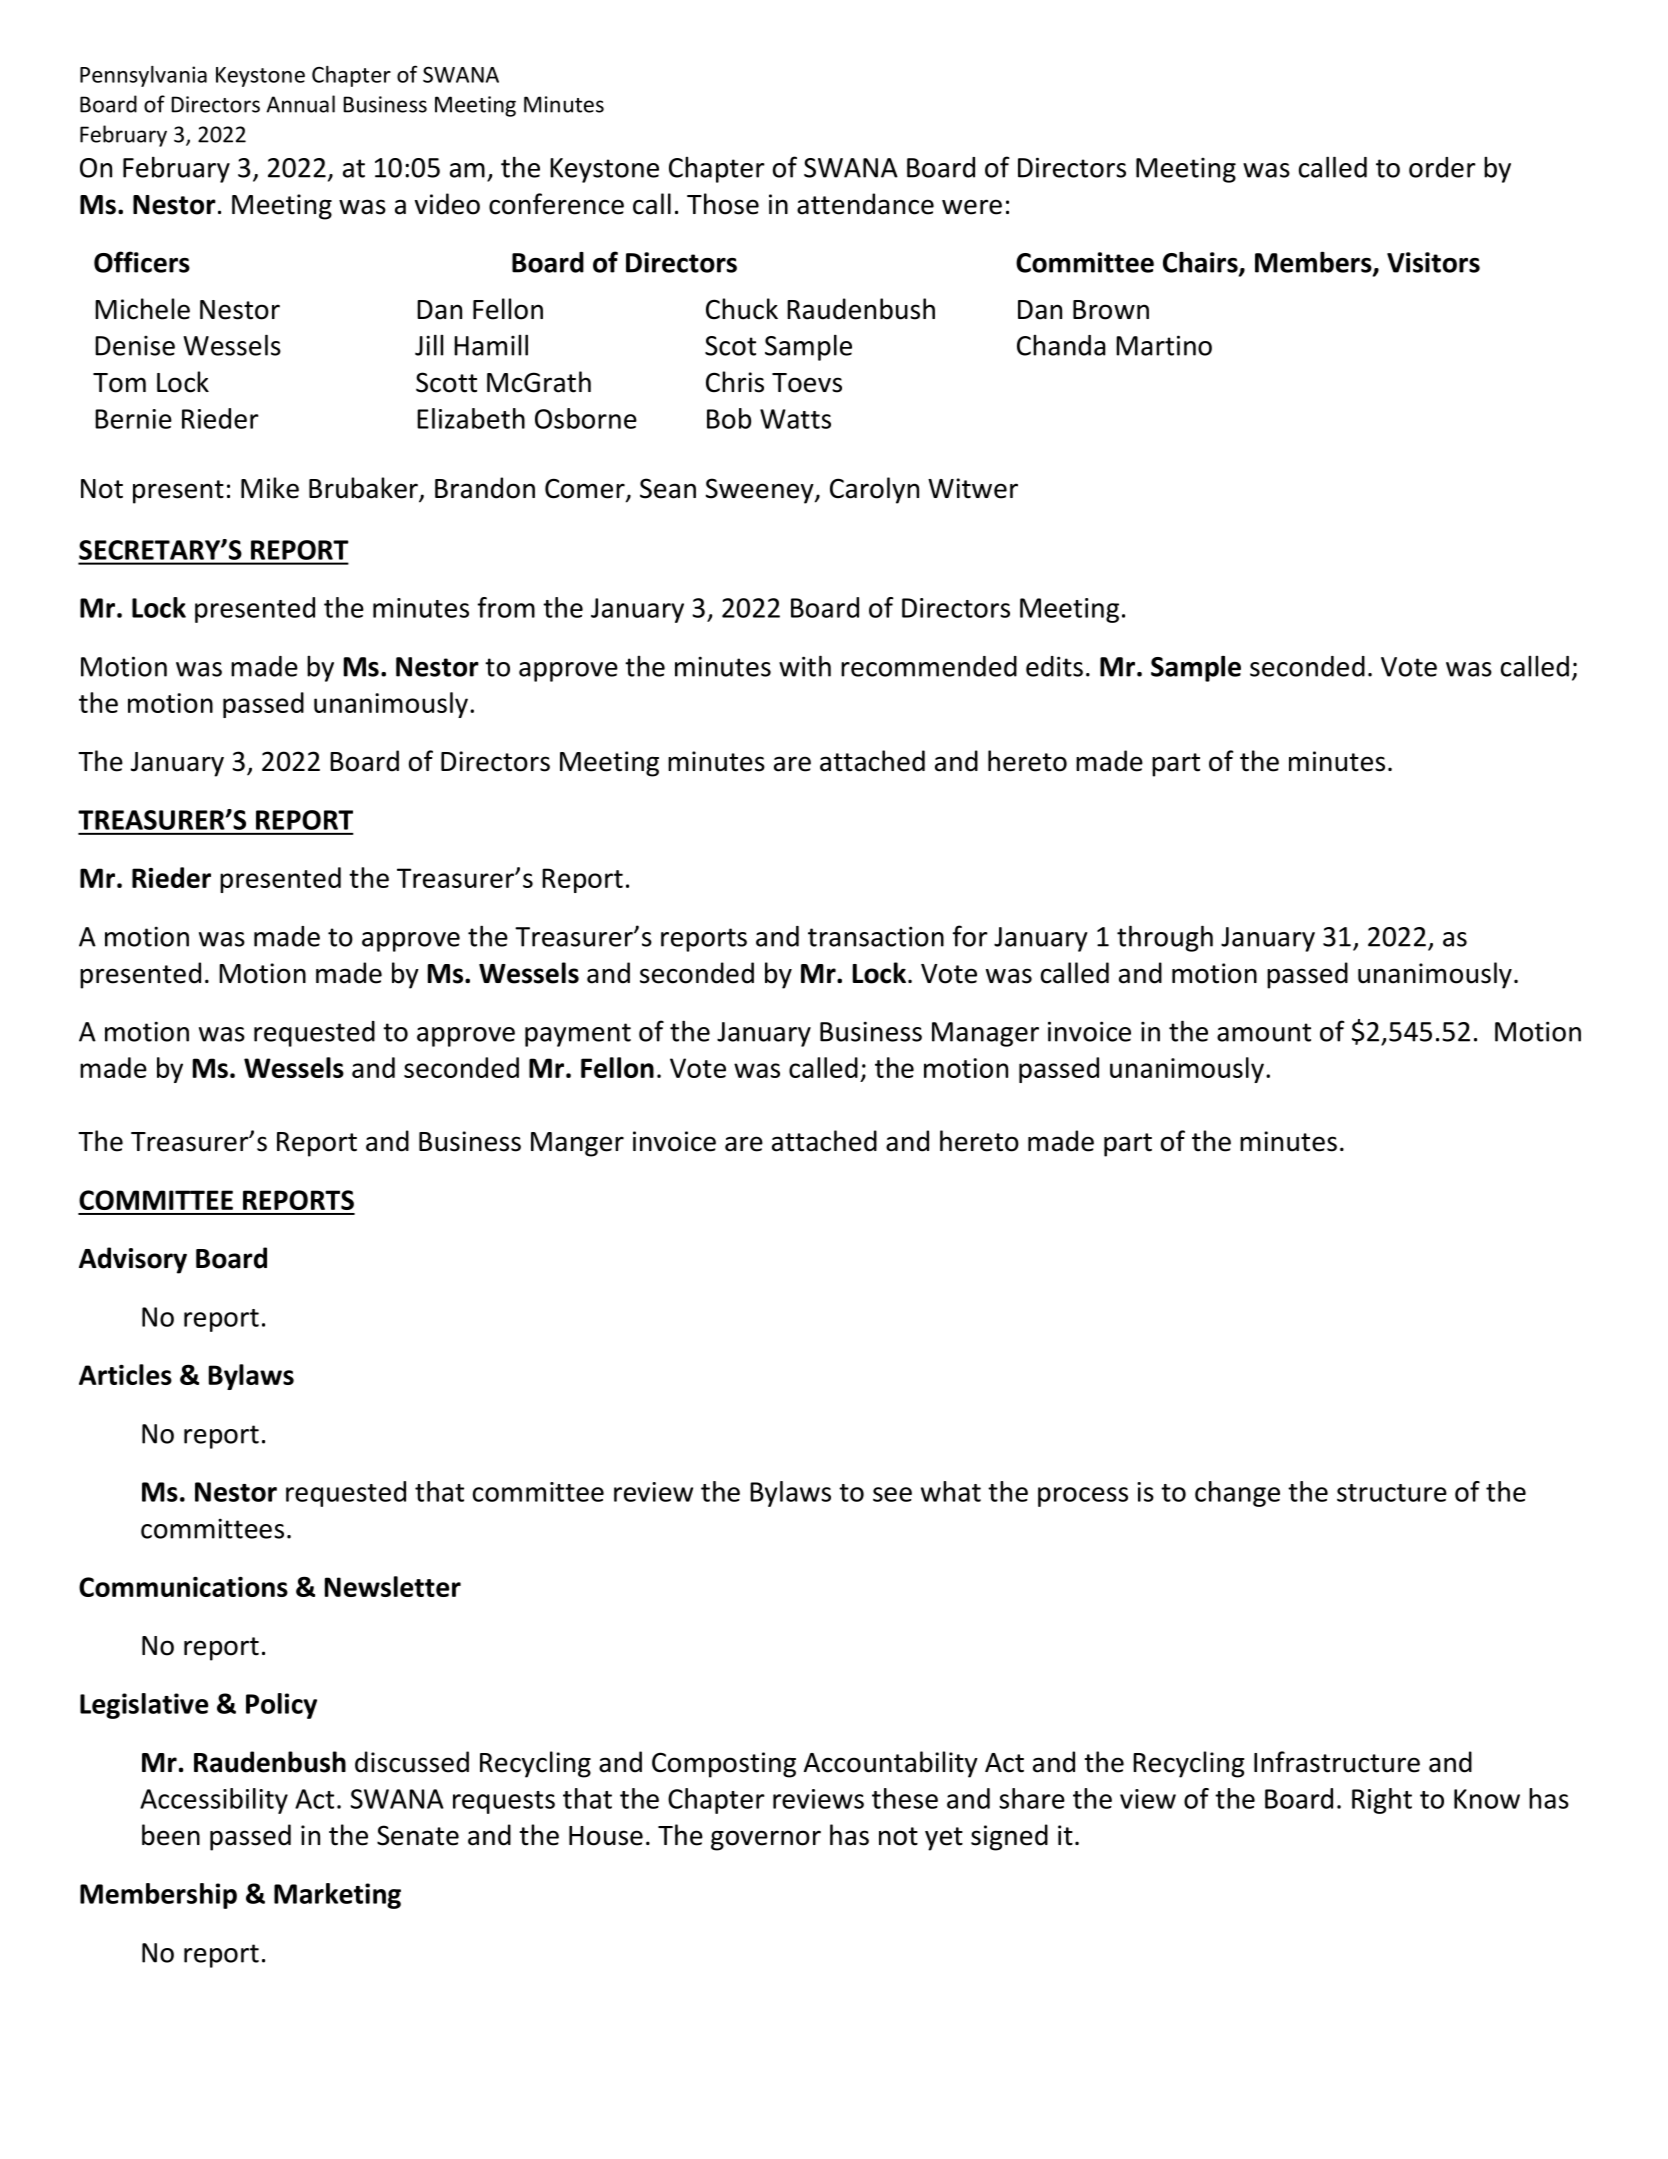 The width and height of the page is (1668, 2159). Describe the element at coordinates (865, 204) in the page. I see `attendance` at that location.
